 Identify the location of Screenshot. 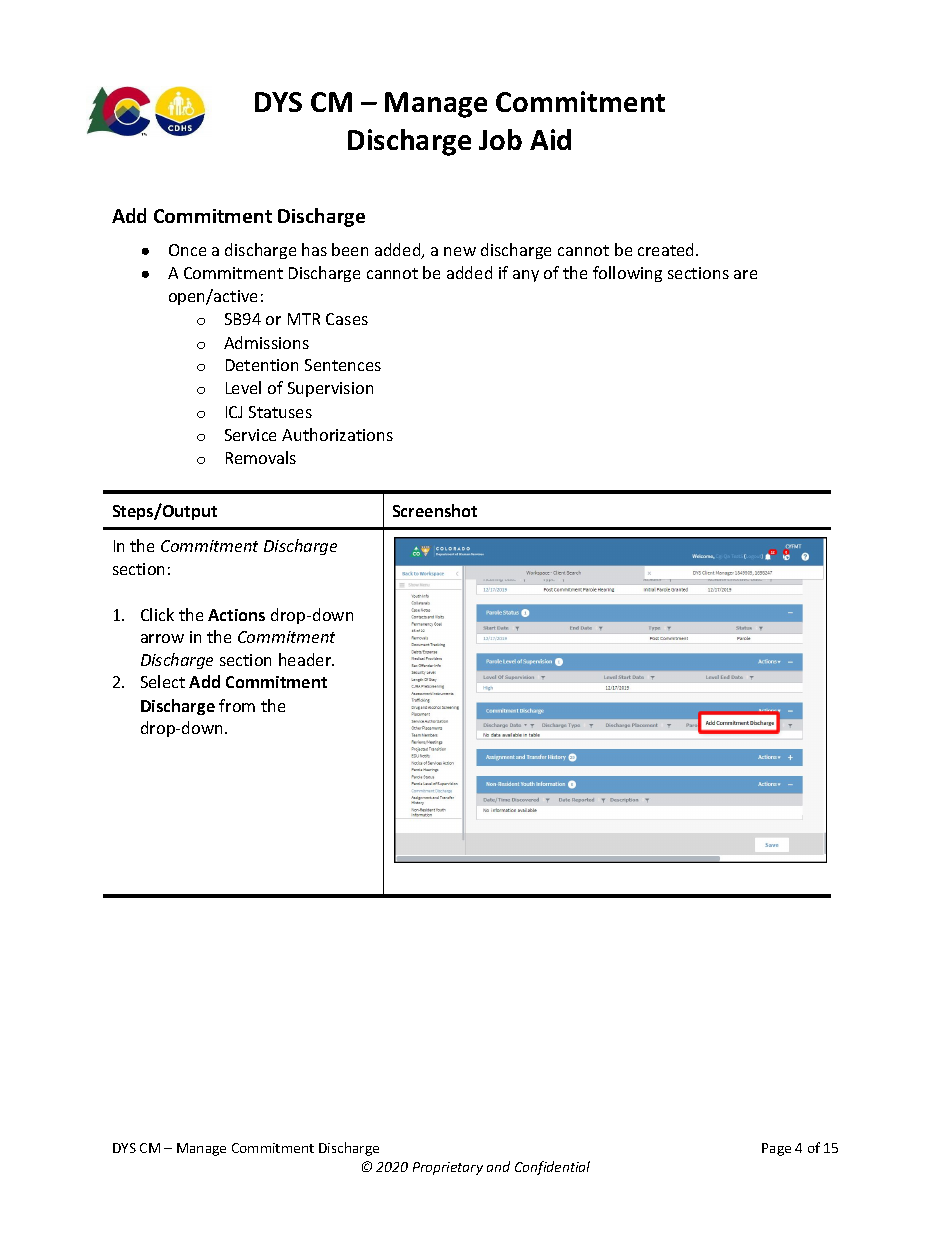
(435, 510).
